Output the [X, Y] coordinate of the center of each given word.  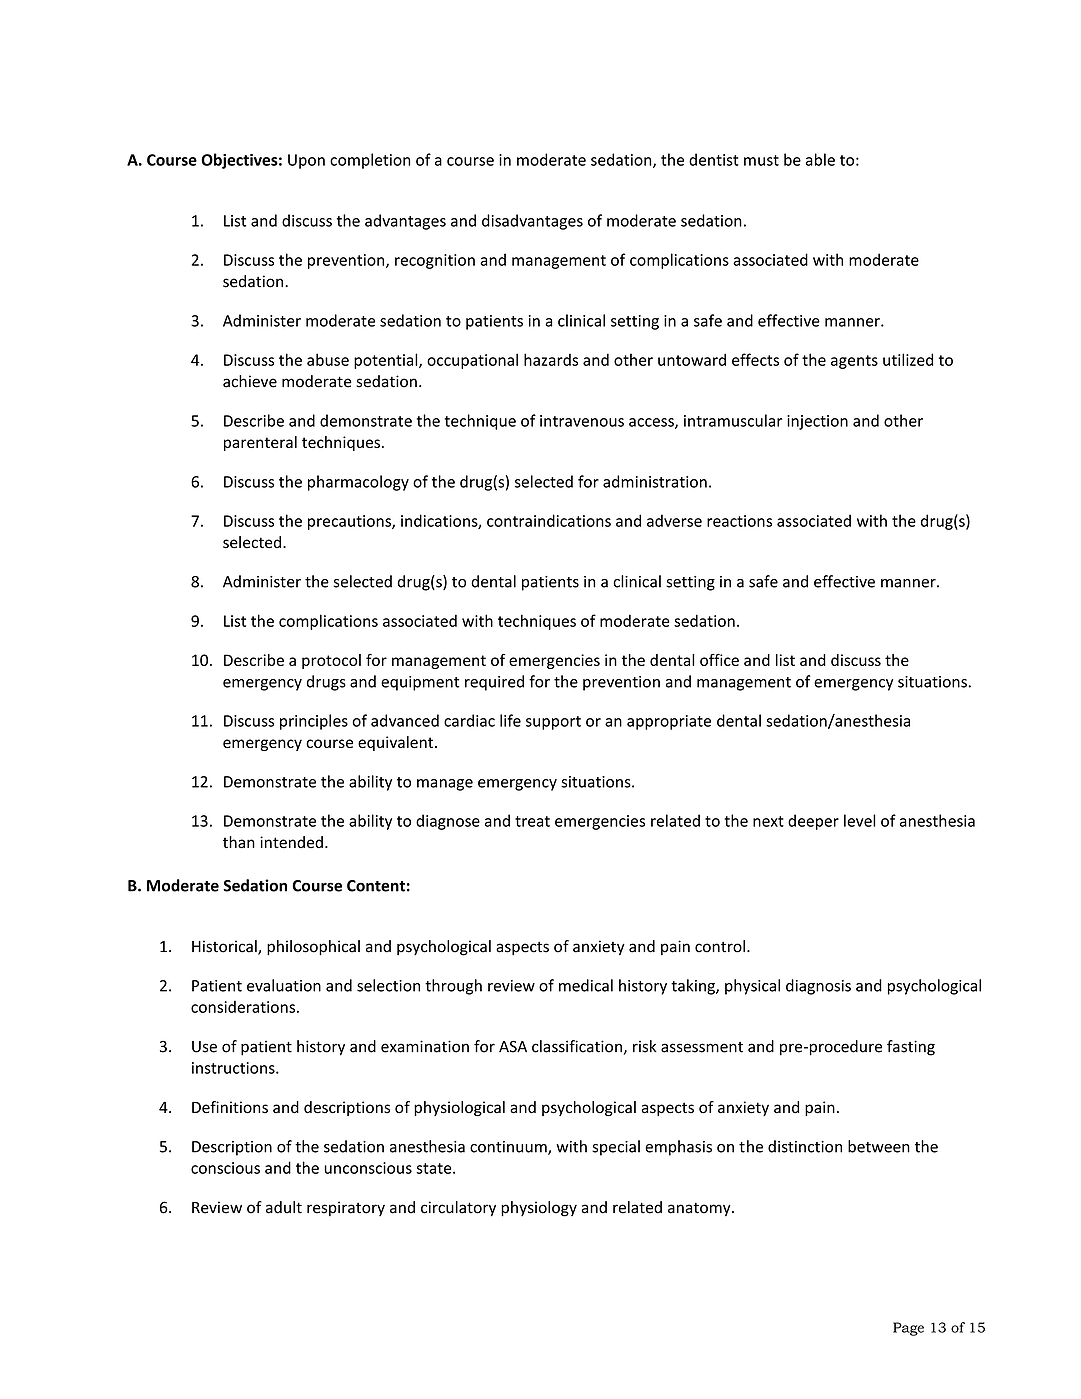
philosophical [313, 948]
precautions [350, 522]
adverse [674, 520]
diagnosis [818, 987]
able [820, 159]
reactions [739, 521]
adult [284, 1207]
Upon [306, 161]
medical [586, 985]
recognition [435, 261]
